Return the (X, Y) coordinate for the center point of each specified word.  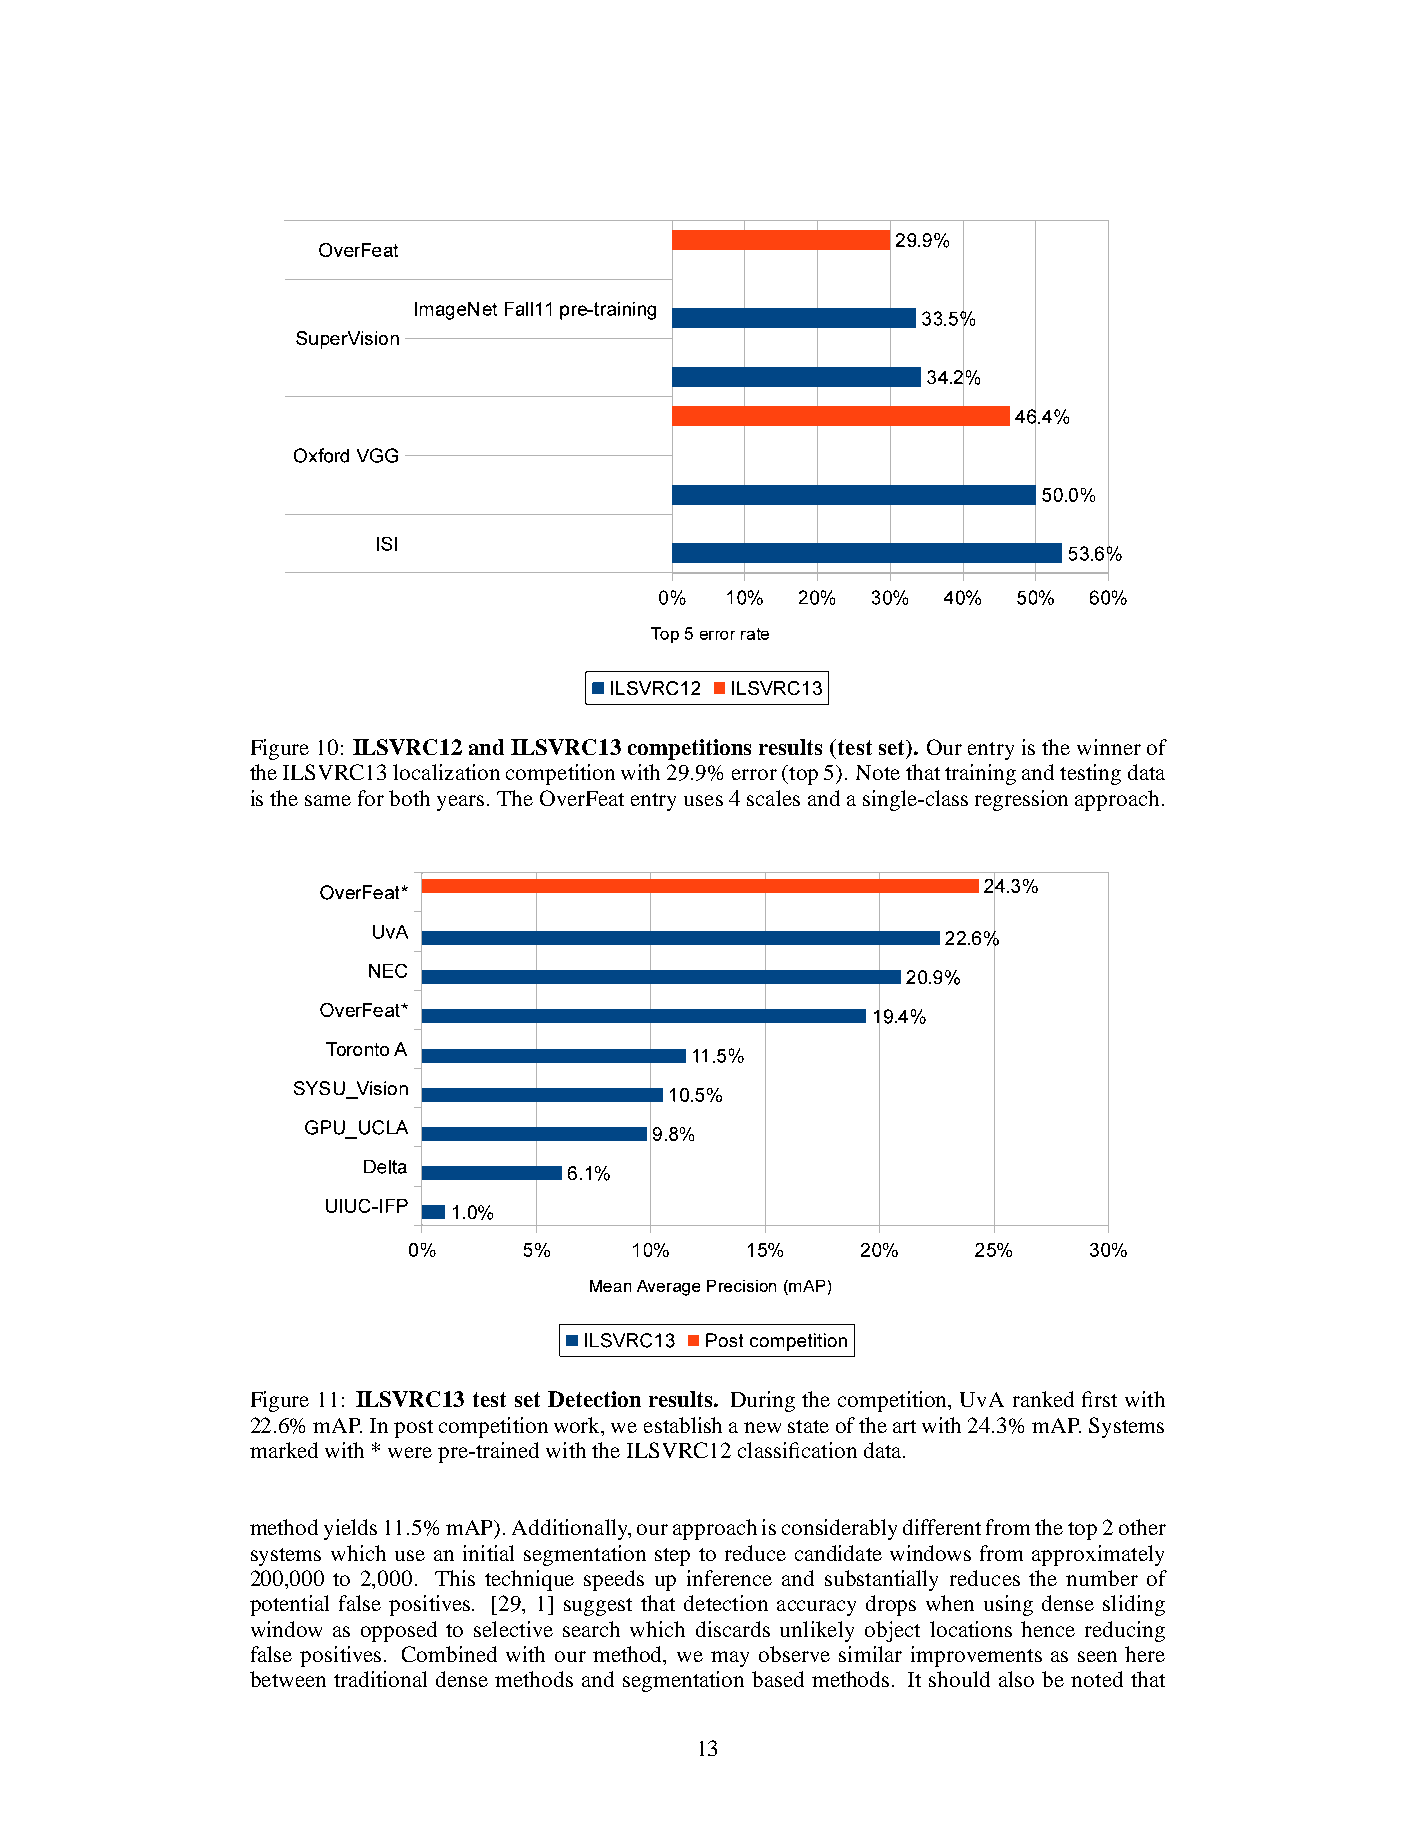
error (754, 774)
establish (683, 1425)
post (413, 1429)
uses (703, 800)
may (730, 1659)
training (980, 774)
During (763, 1401)
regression (1021, 800)
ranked (1043, 1399)
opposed (399, 1631)
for (371, 798)
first (1099, 1399)
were (410, 1452)
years (460, 803)
